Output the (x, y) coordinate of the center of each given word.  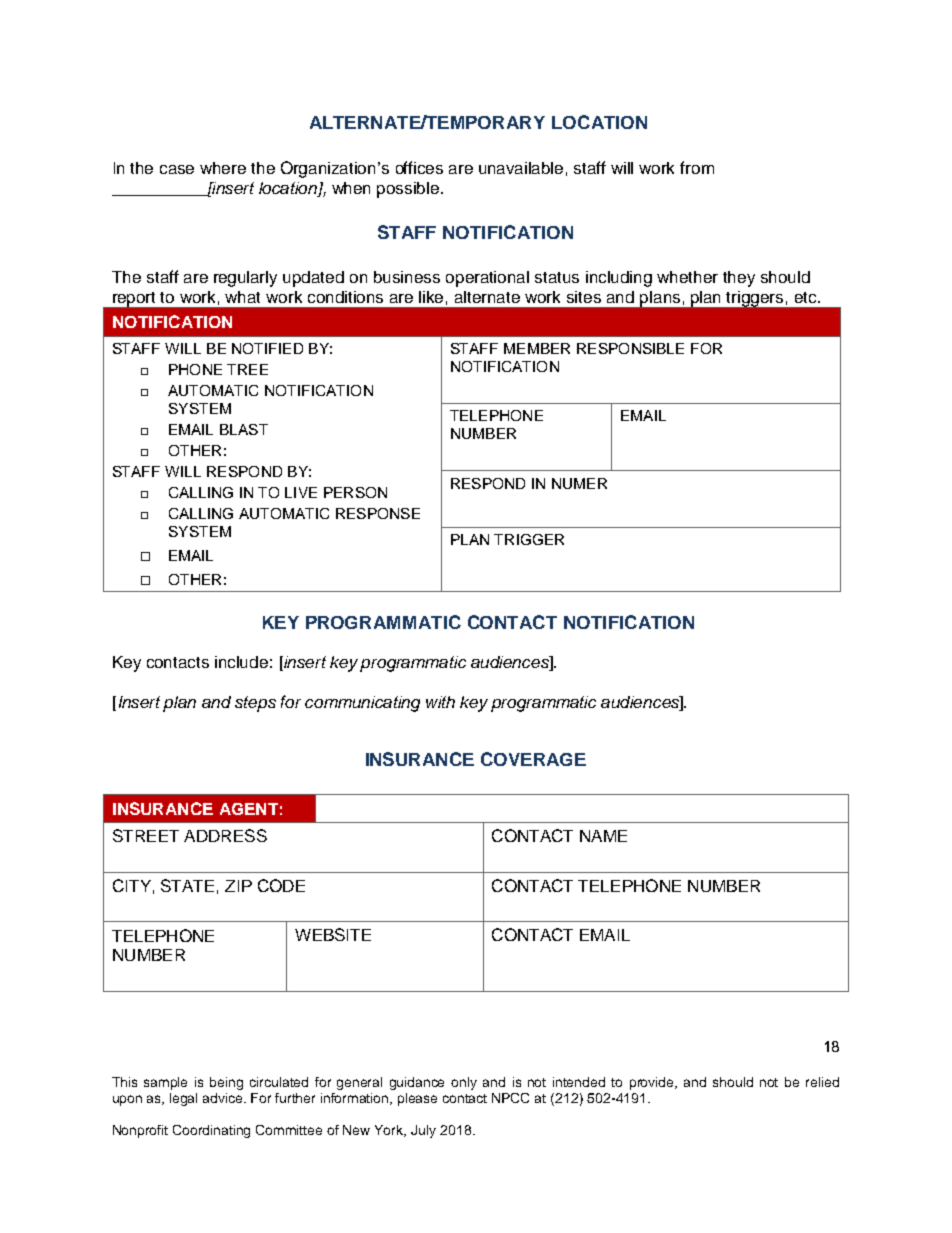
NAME (603, 836)
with (440, 702)
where (223, 168)
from (697, 167)
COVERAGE (533, 759)
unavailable (521, 168)
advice (224, 1098)
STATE (187, 885)
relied (822, 1082)
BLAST (244, 429)
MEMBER (537, 348)
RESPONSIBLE (630, 348)
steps (255, 704)
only (464, 1083)
